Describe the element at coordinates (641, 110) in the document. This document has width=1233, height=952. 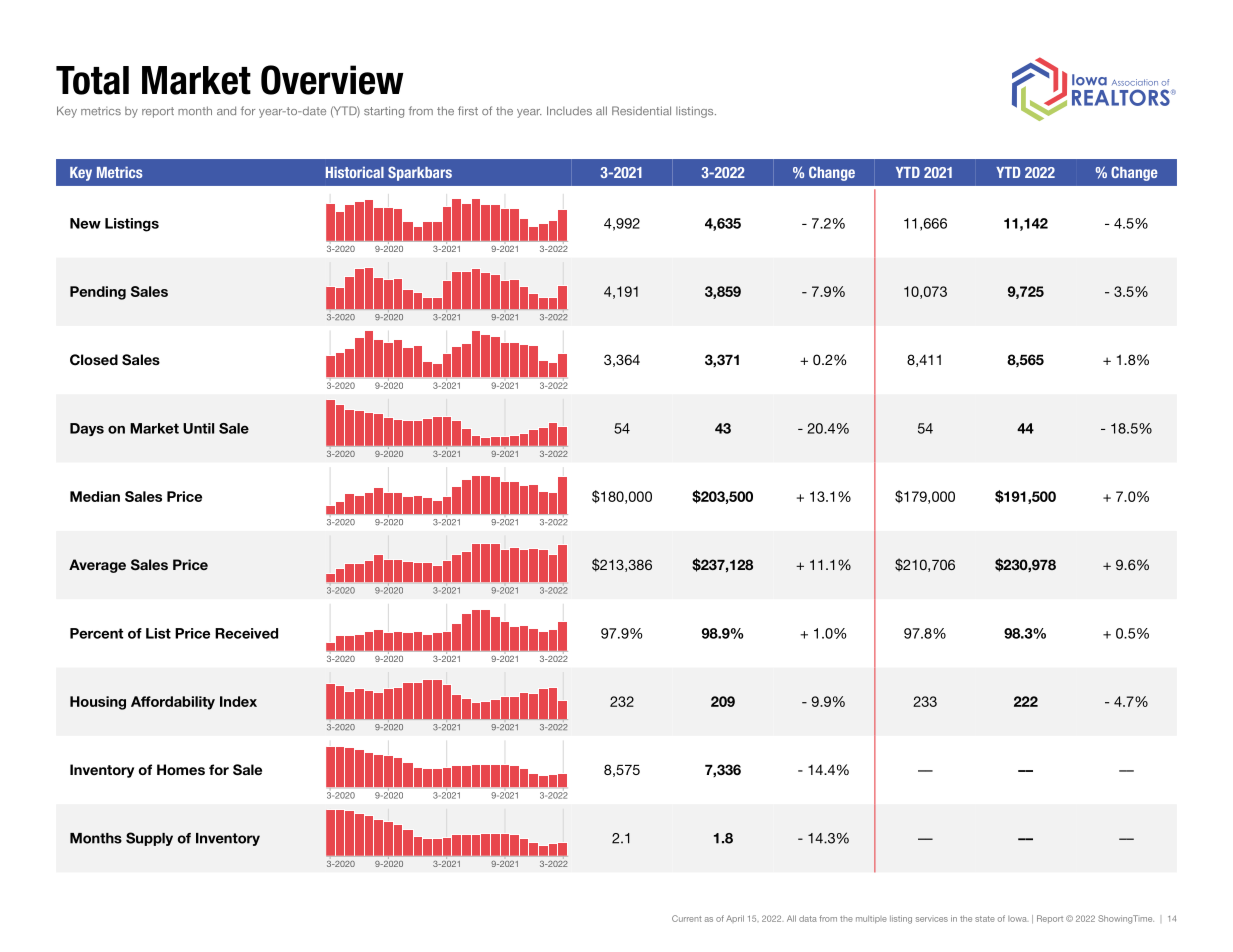
I see `Residential` at that location.
